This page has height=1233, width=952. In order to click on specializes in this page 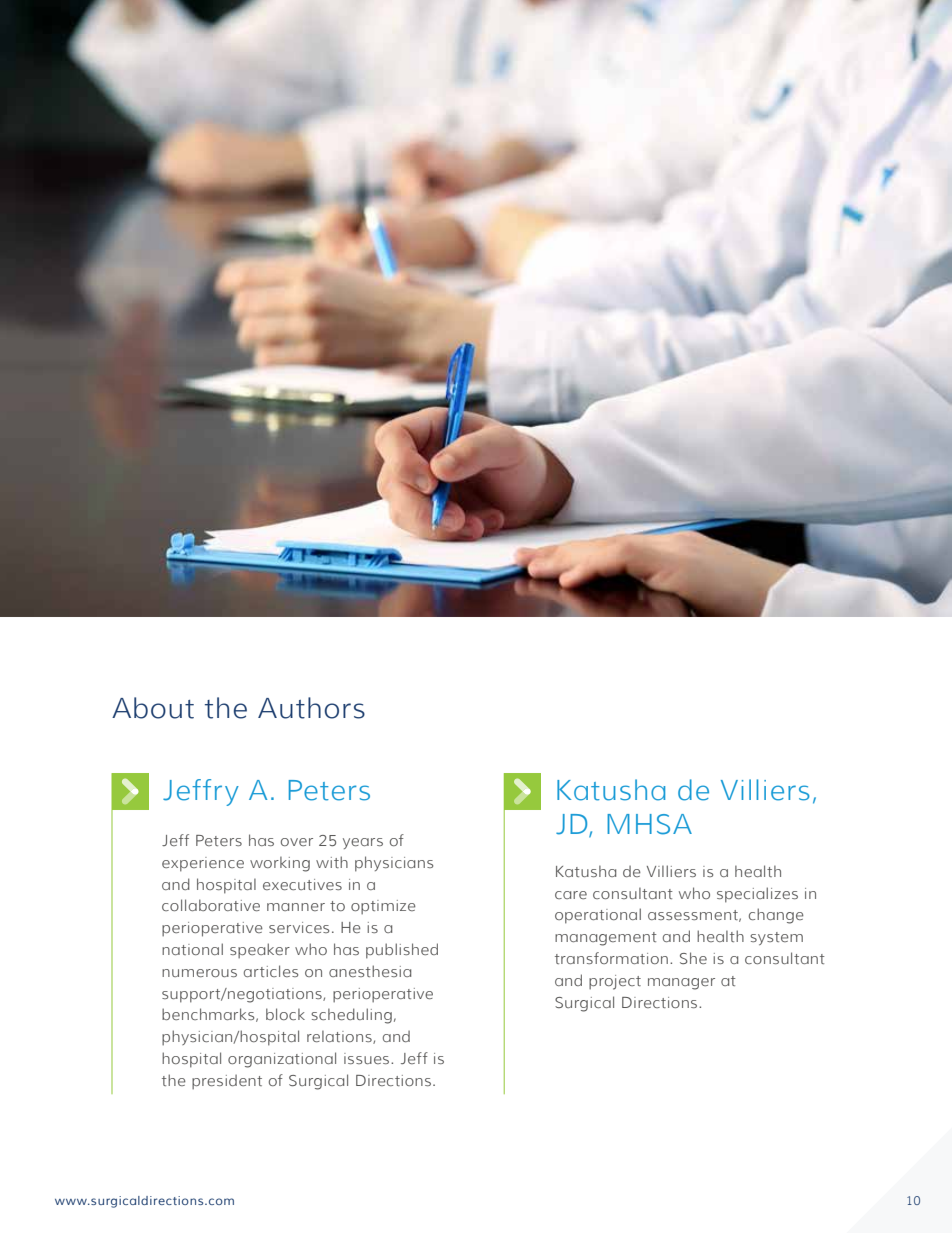, I will do `click(757, 895)`.
